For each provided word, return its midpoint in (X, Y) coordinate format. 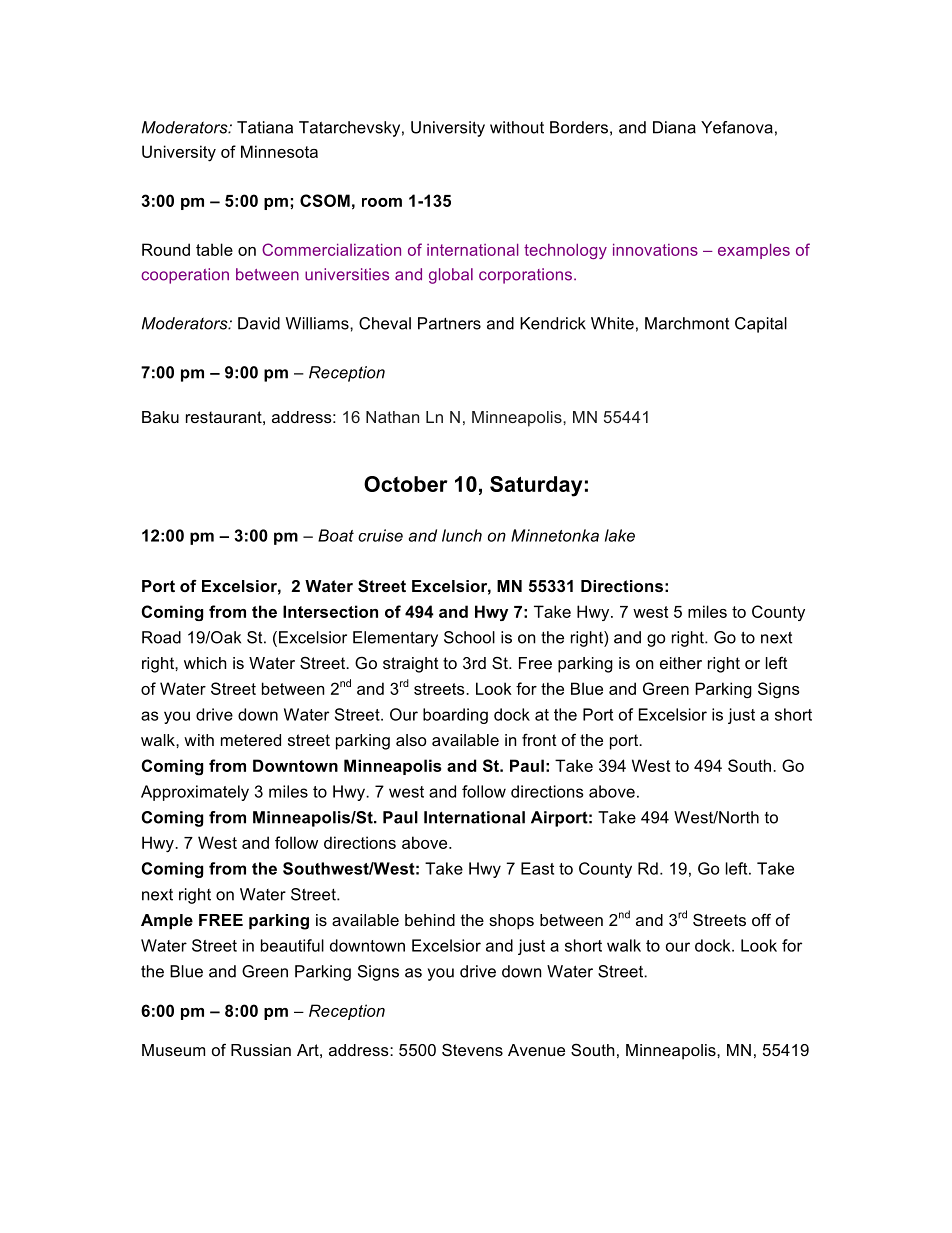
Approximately (195, 793)
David (259, 323)
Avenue (536, 1050)
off (761, 919)
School (469, 637)
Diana (674, 127)
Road (161, 637)
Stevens (472, 1049)
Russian (261, 1050)
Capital (761, 325)
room (382, 202)
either (681, 663)
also (411, 740)
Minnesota (279, 151)
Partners (449, 323)
